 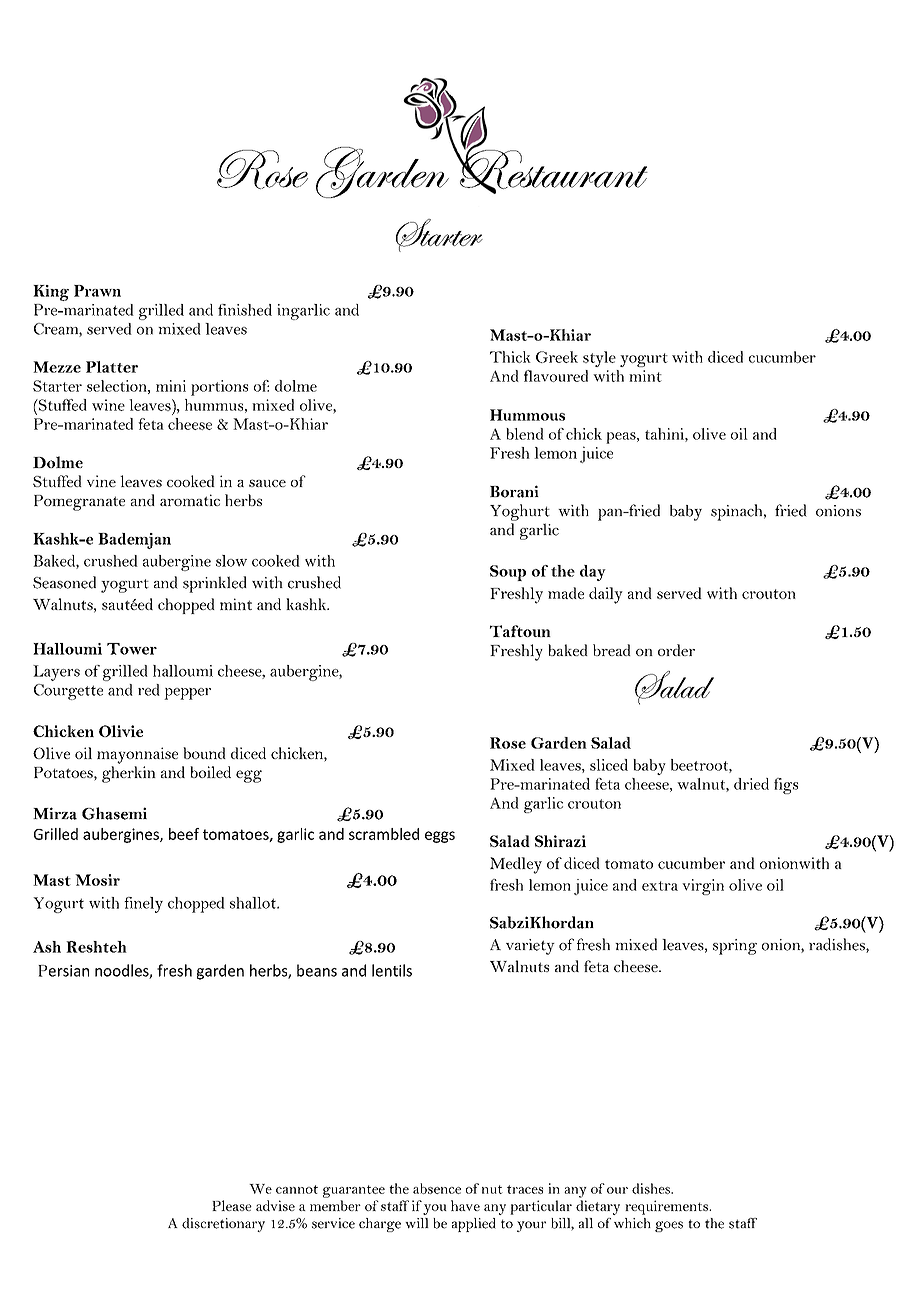 I want to click on order, so click(x=676, y=650).
